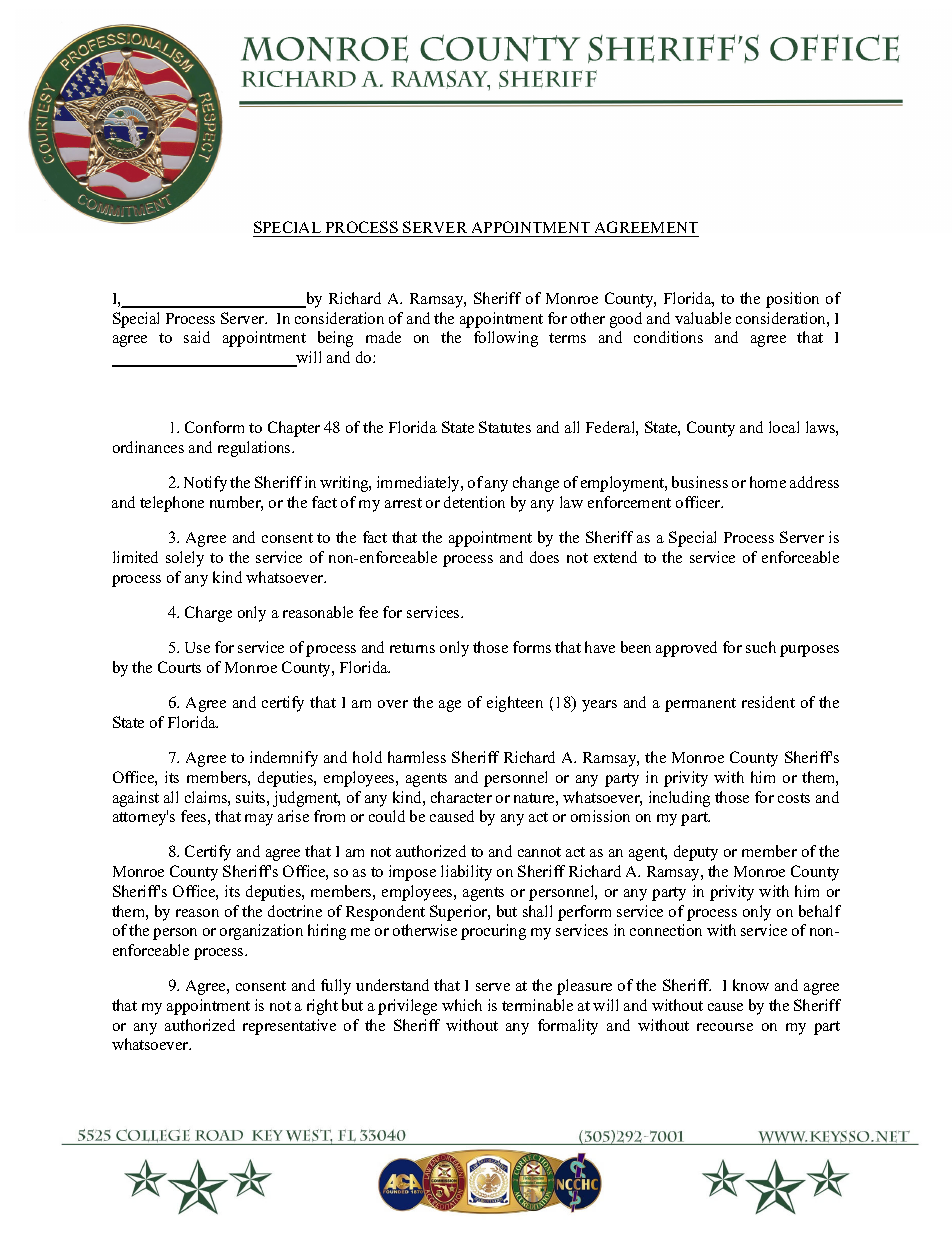 The image size is (952, 1233). I want to click on cannot, so click(539, 852).
